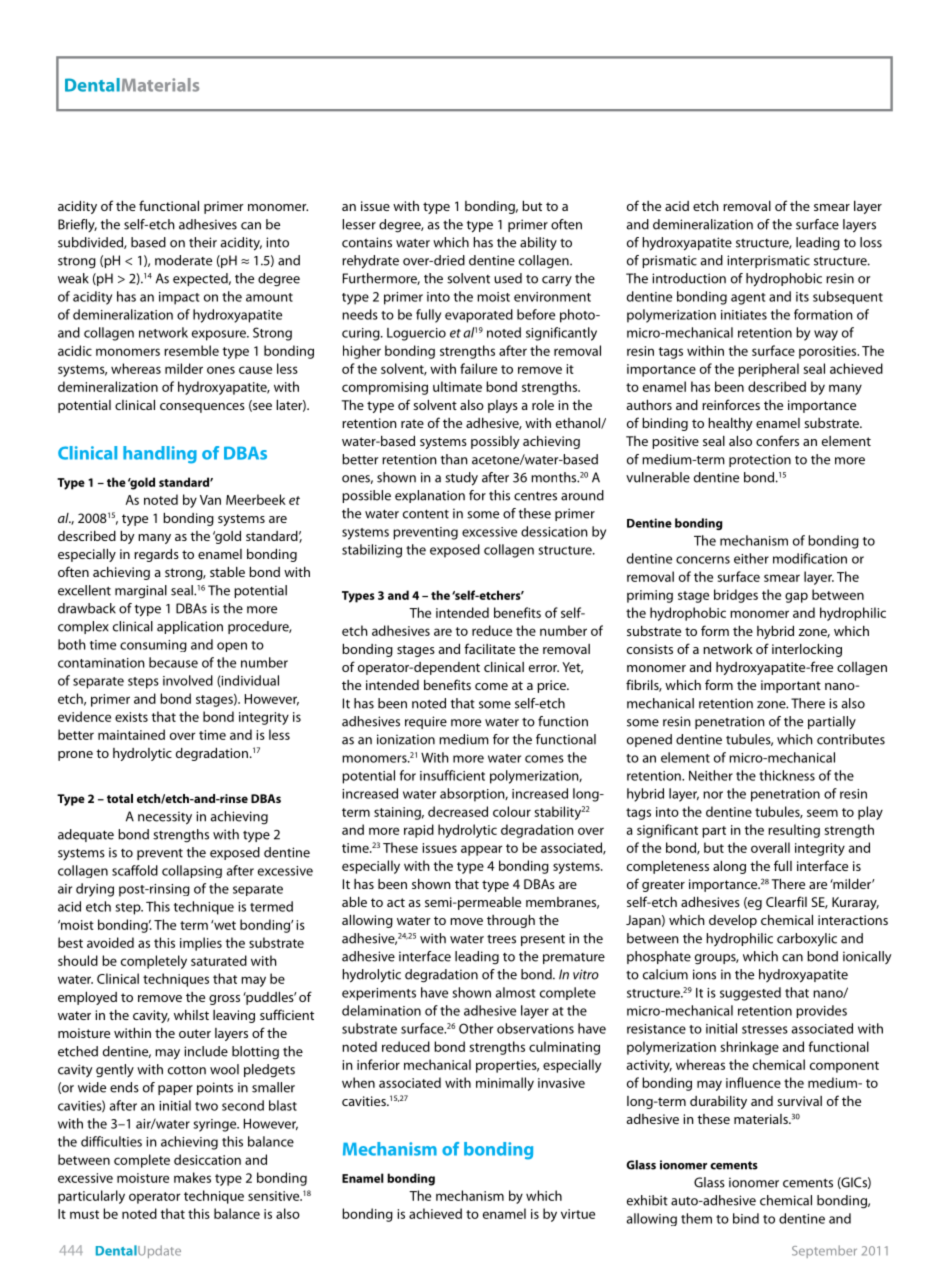 Image resolution: width=949 pixels, height=1288 pixels. I want to click on agent, so click(748, 299).
